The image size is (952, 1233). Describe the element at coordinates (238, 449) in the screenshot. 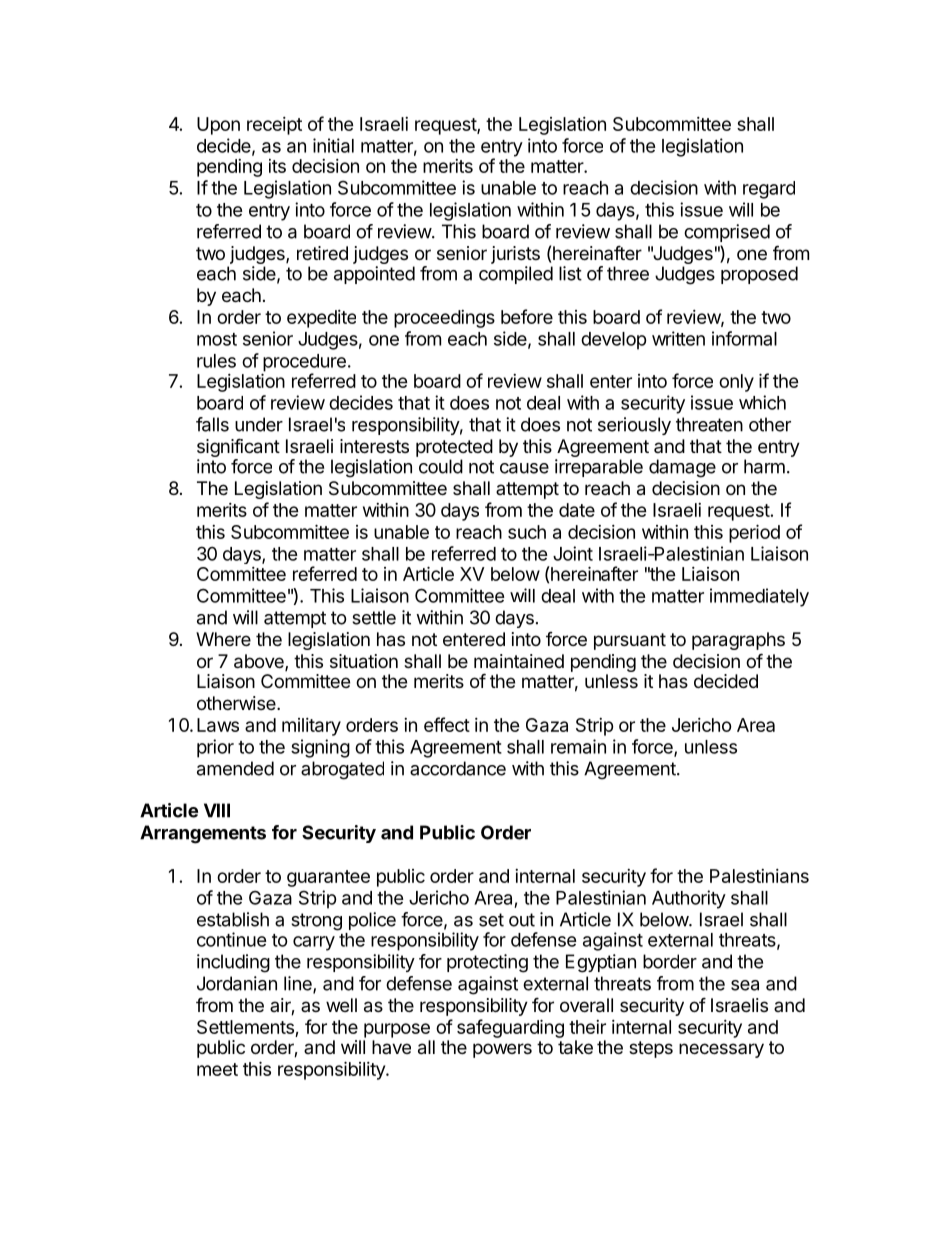

I see `significant` at that location.
